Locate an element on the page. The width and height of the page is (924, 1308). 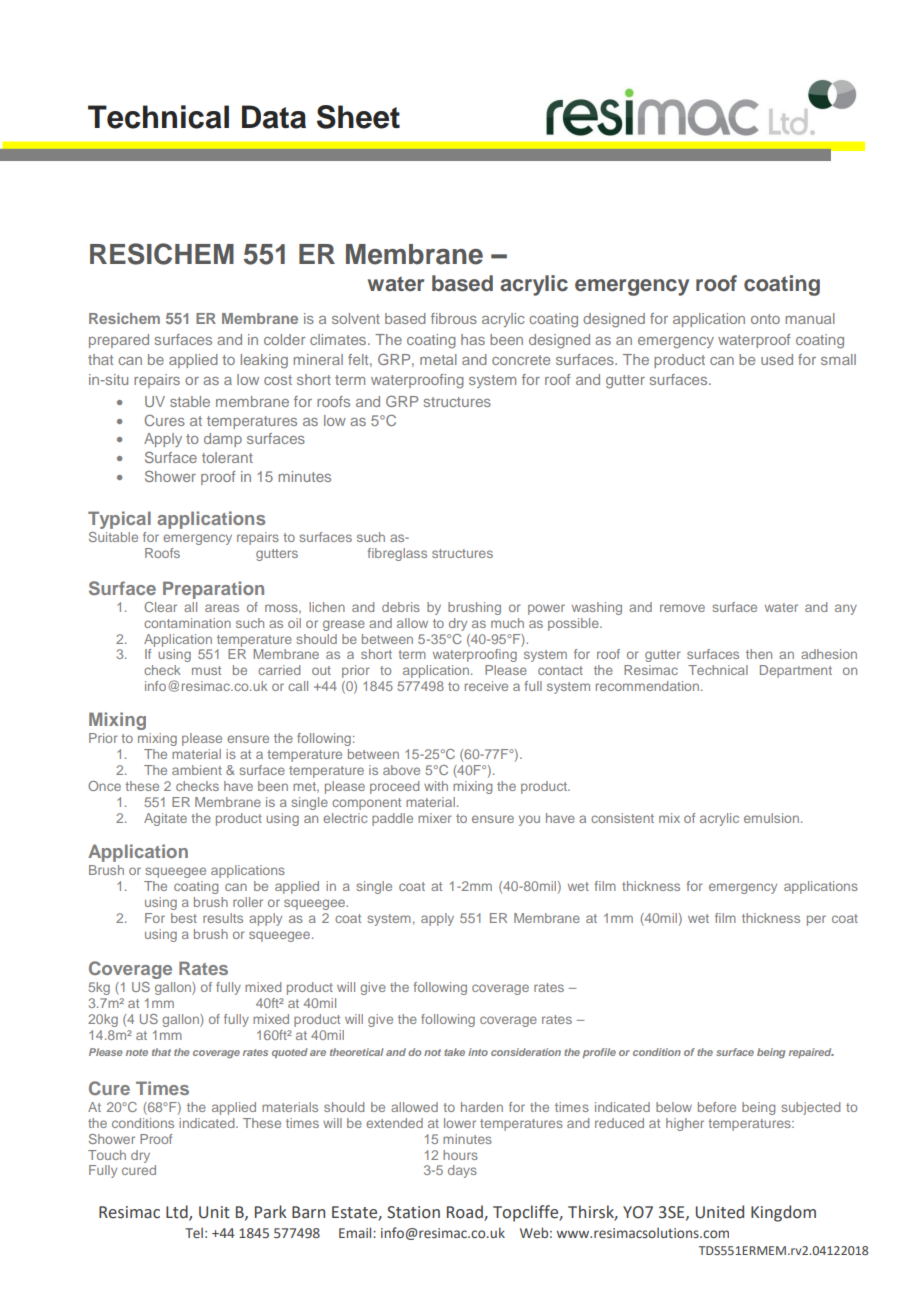
onto is located at coordinates (765, 319).
